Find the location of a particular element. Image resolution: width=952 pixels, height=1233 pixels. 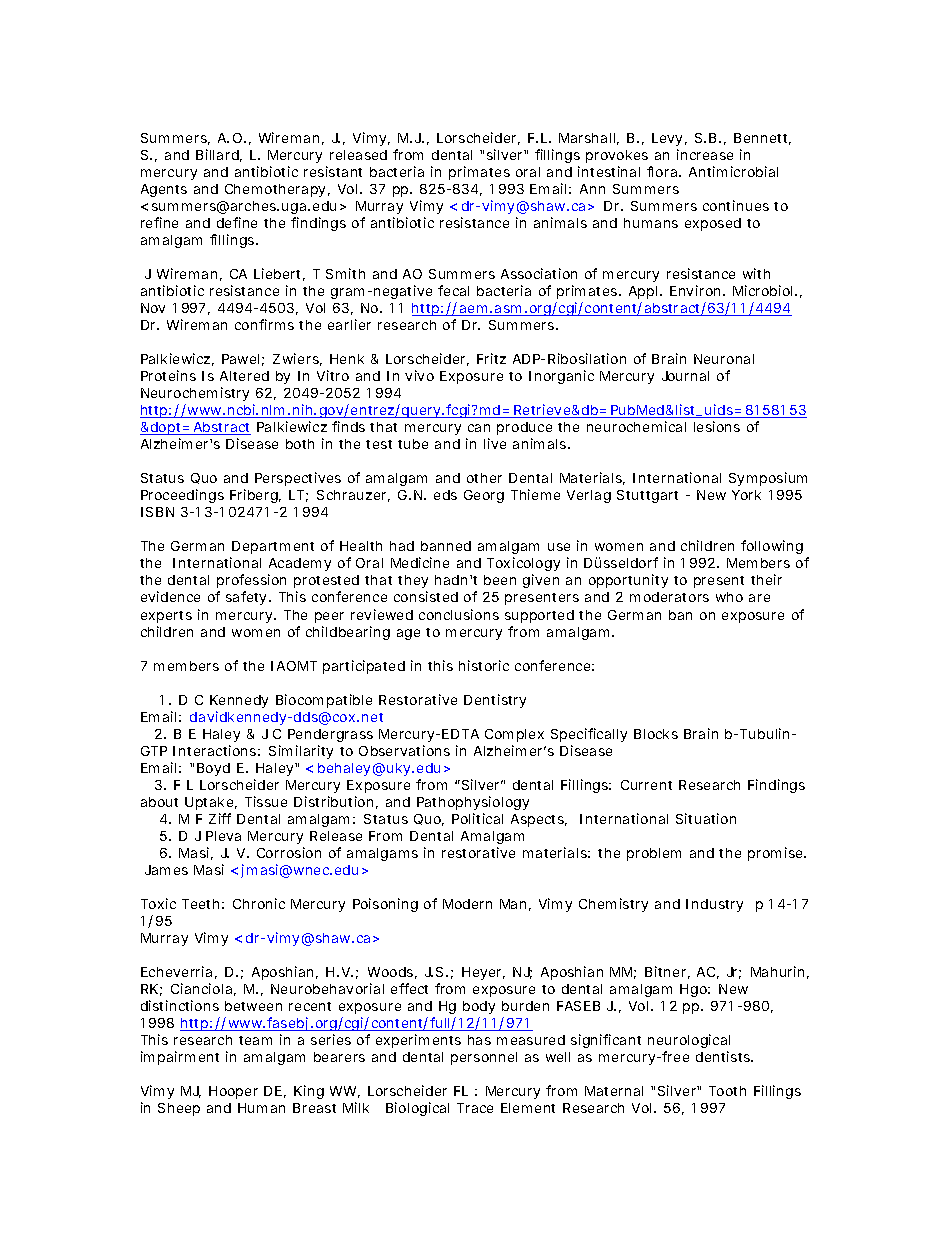

Hooper is located at coordinates (233, 1092).
